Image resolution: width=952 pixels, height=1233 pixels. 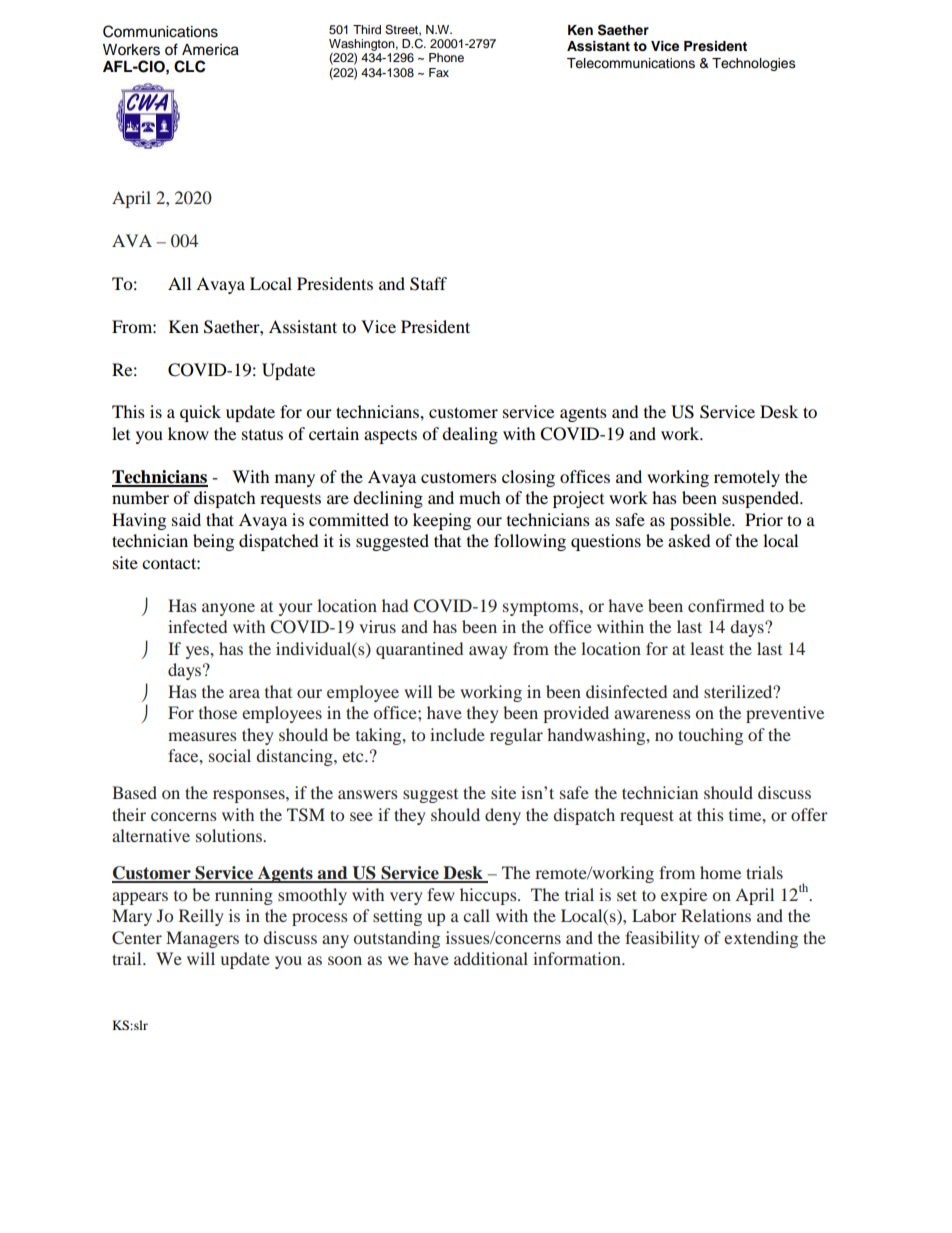 I want to click on aspects, so click(x=390, y=436).
